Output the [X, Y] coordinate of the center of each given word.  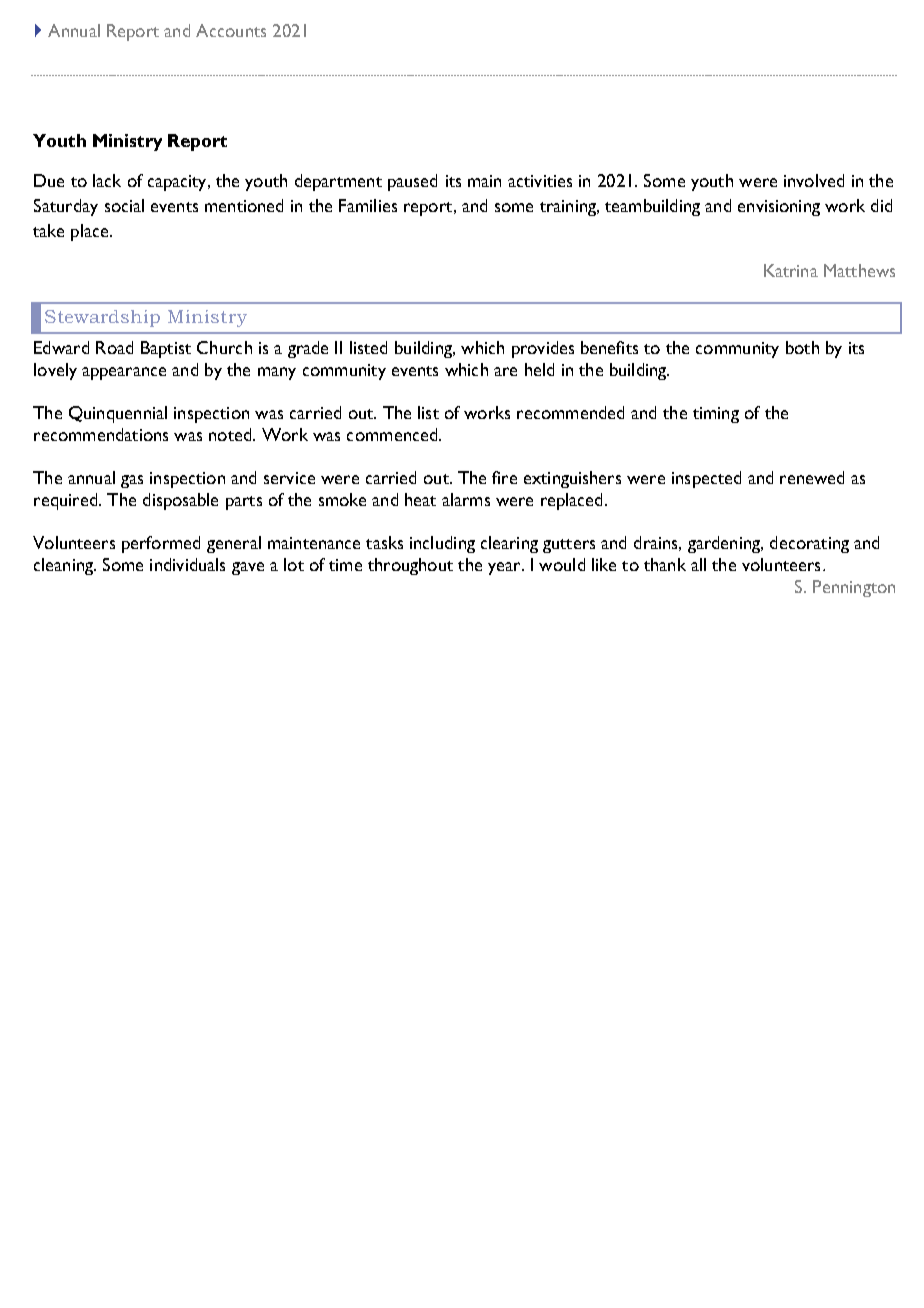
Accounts [231, 30]
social [124, 205]
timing [716, 415]
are [505, 371]
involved [814, 180]
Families [368, 205]
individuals [187, 564]
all [698, 564]
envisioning [779, 208]
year [505, 568]
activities [540, 181]
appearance [124, 373]
